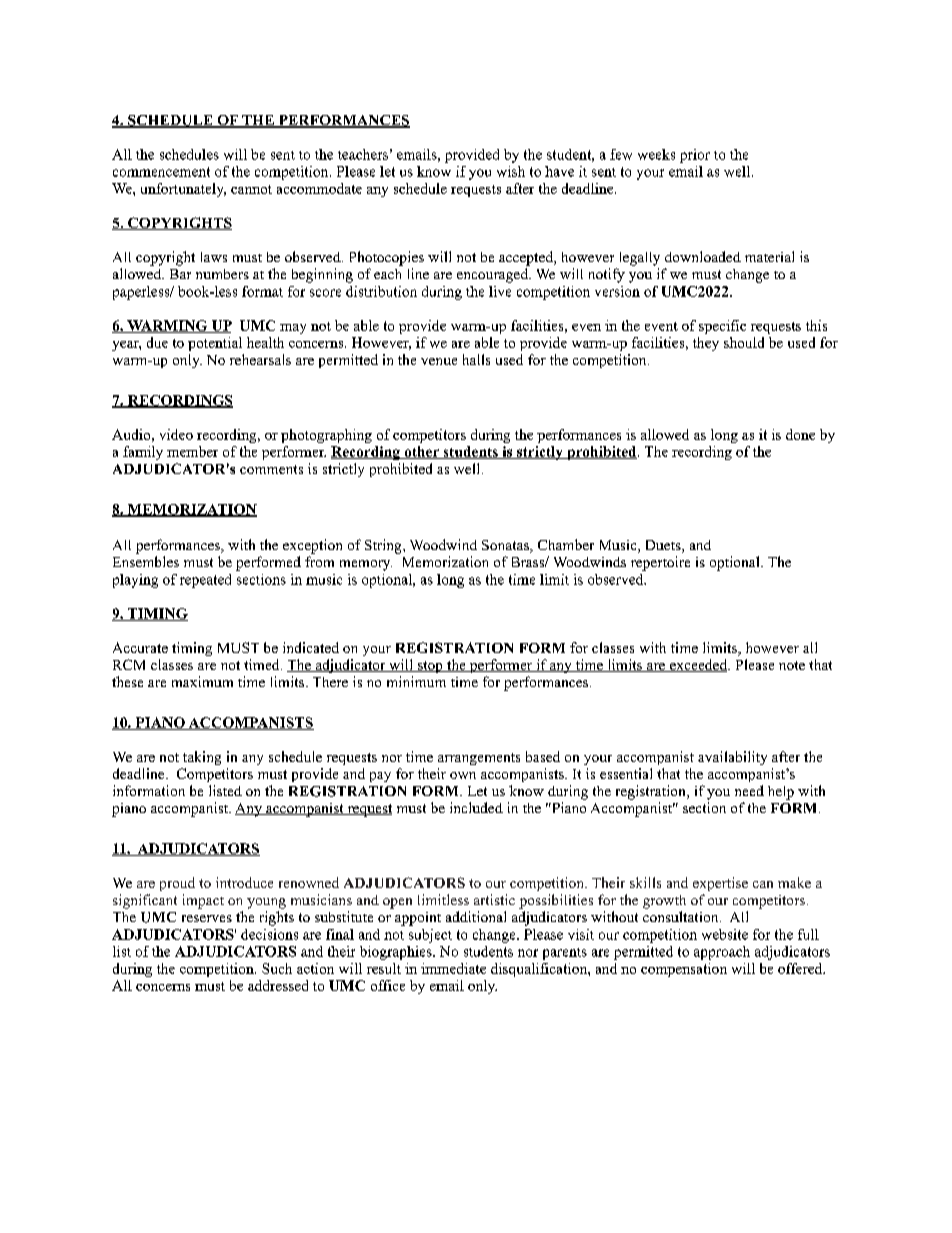 Image resolution: width=952 pixels, height=1233 pixels. What do you see at coordinates (277, 968) in the screenshot?
I see `Such` at bounding box center [277, 968].
